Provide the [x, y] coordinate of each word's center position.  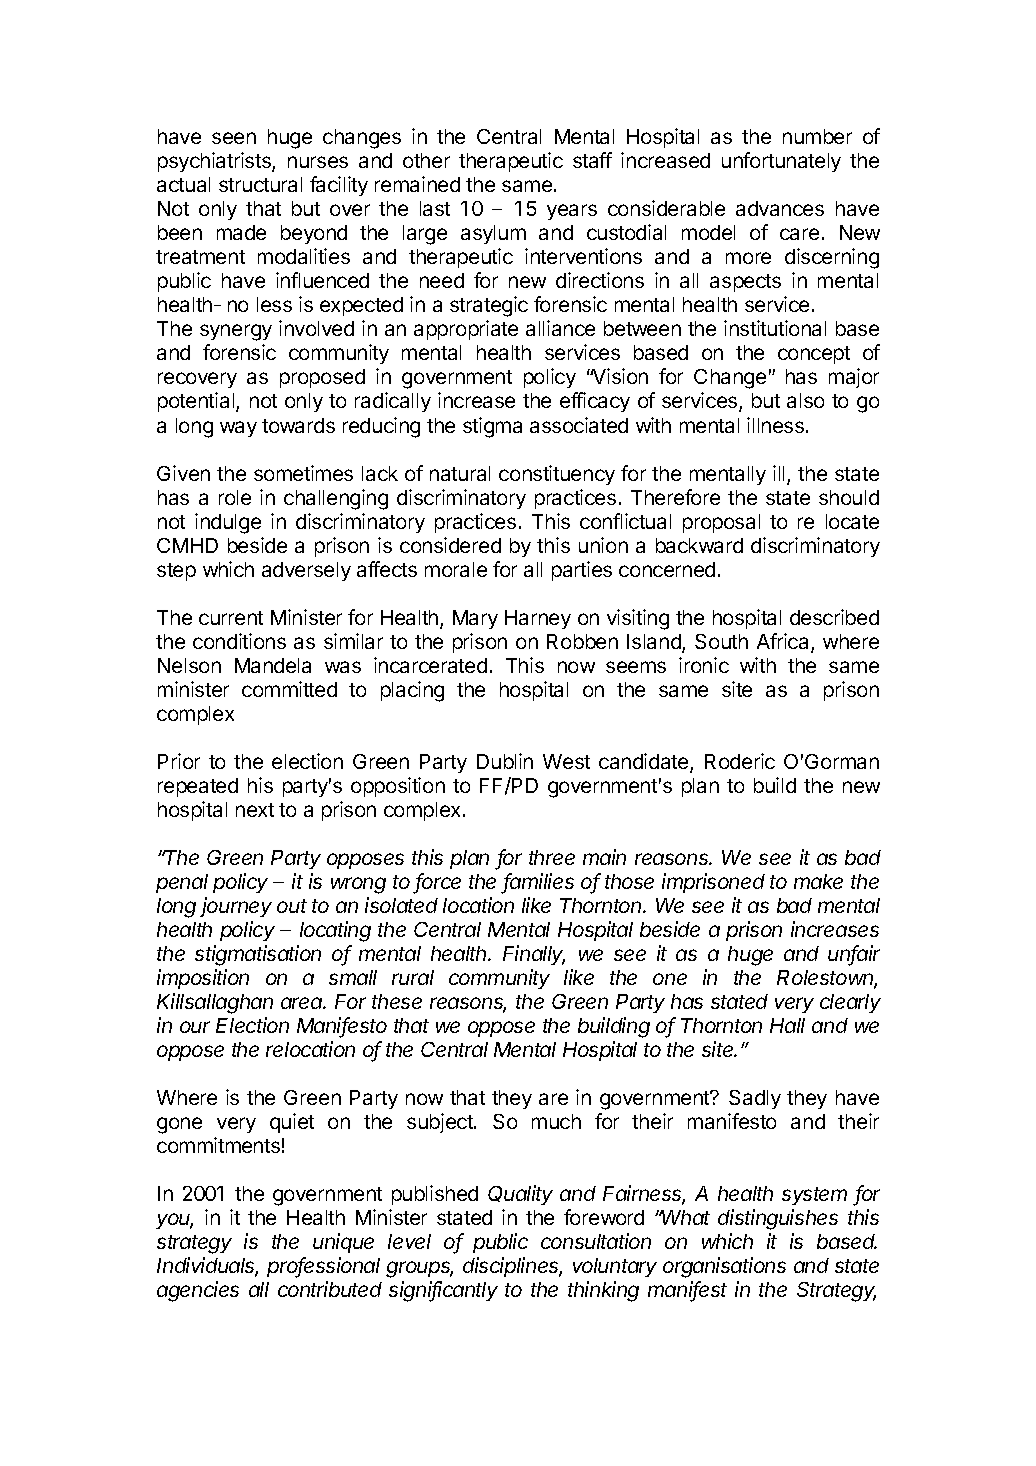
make [818, 881]
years [572, 212]
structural [260, 184]
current [231, 618]
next [255, 810]
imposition [203, 979]
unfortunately [781, 162]
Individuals [207, 1267]
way [238, 429]
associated [579, 425]
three [552, 857]
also [805, 400]
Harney [538, 619]
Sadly [755, 1099]
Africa [784, 642]
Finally [534, 955]
